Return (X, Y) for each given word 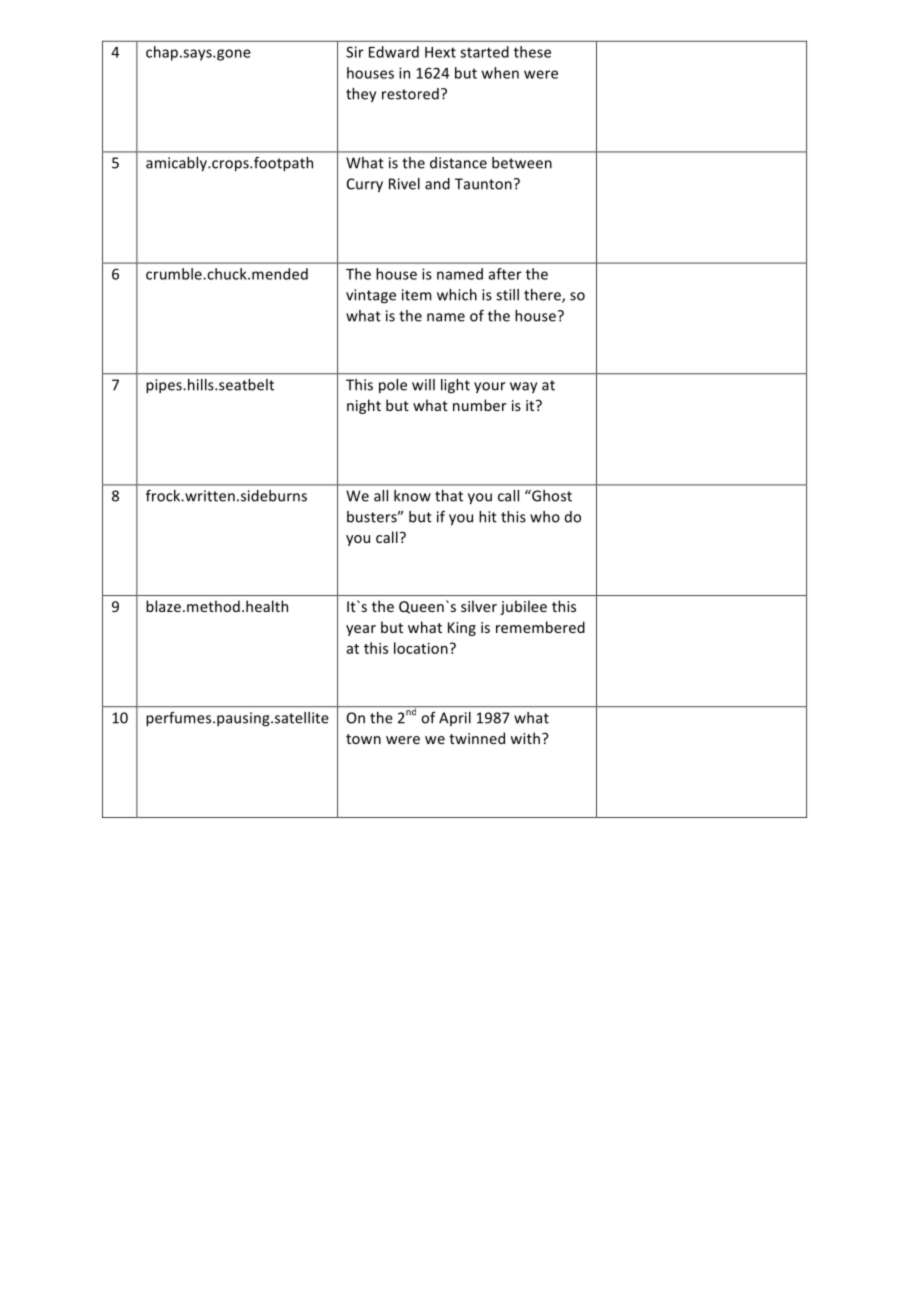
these (532, 52)
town (363, 739)
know (412, 496)
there (543, 296)
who (545, 517)
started (484, 52)
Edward (394, 52)
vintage (371, 296)
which (457, 295)
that (449, 496)
